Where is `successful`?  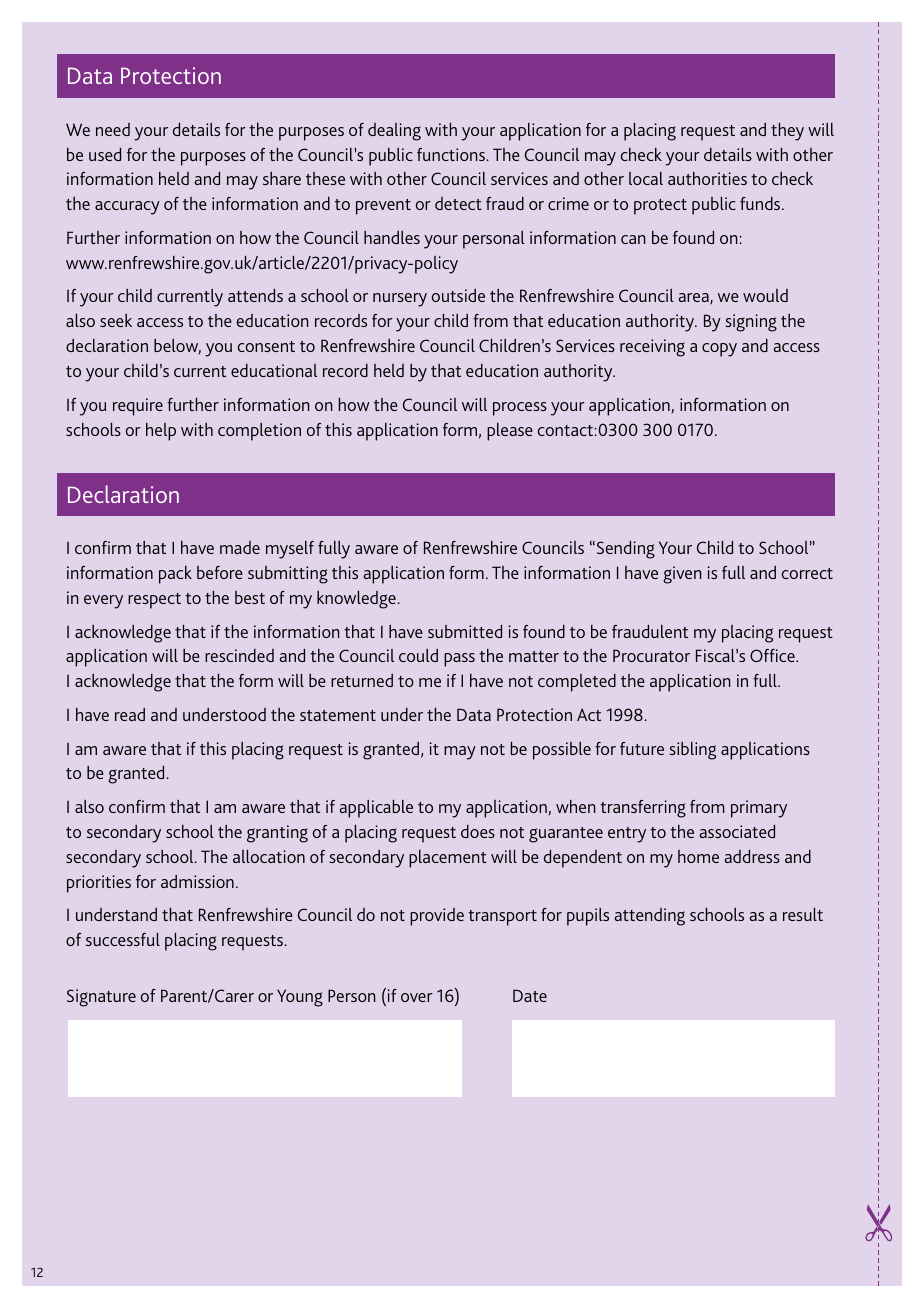
successful is located at coordinates (123, 939).
